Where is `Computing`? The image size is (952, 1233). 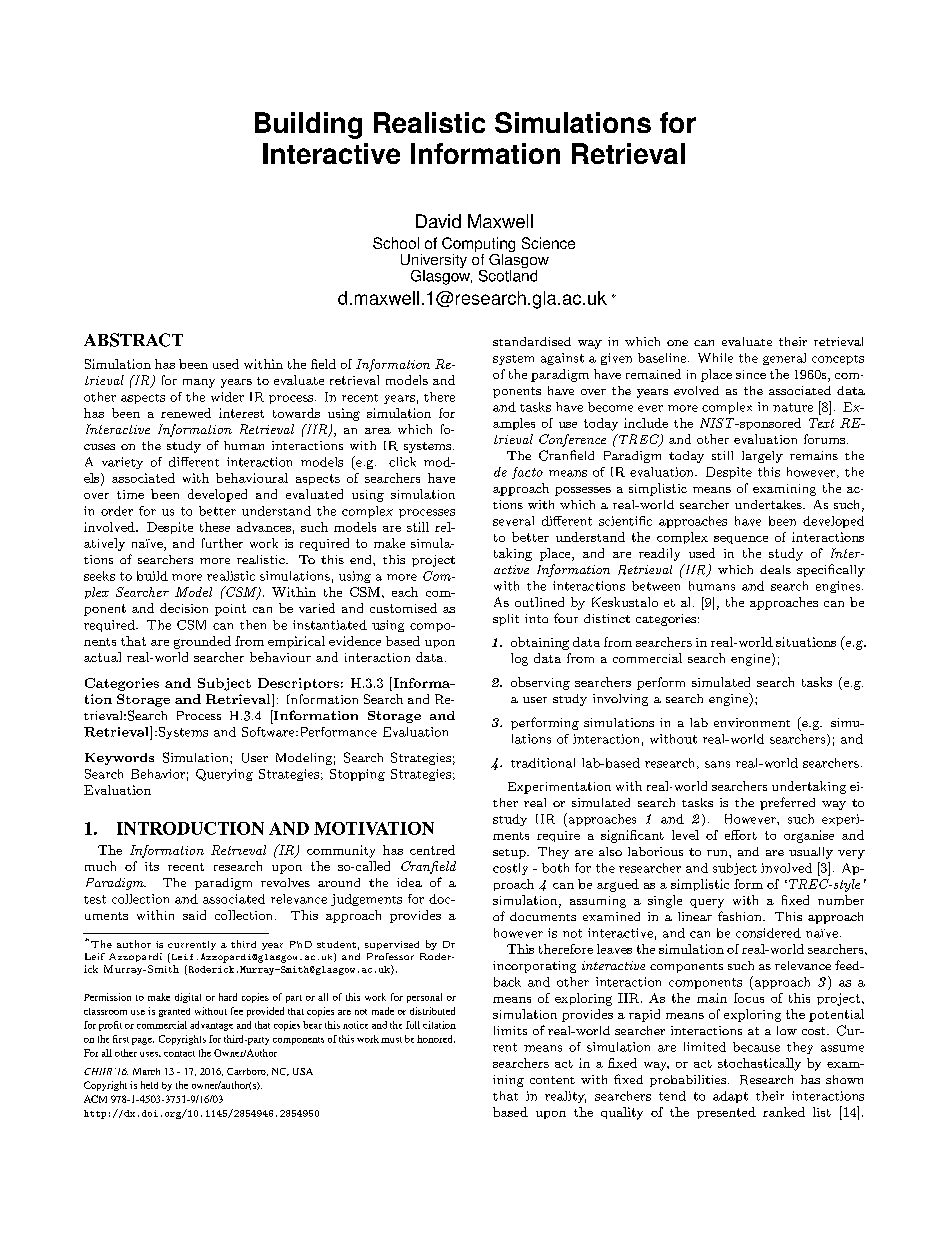 Computing is located at coordinates (478, 246).
